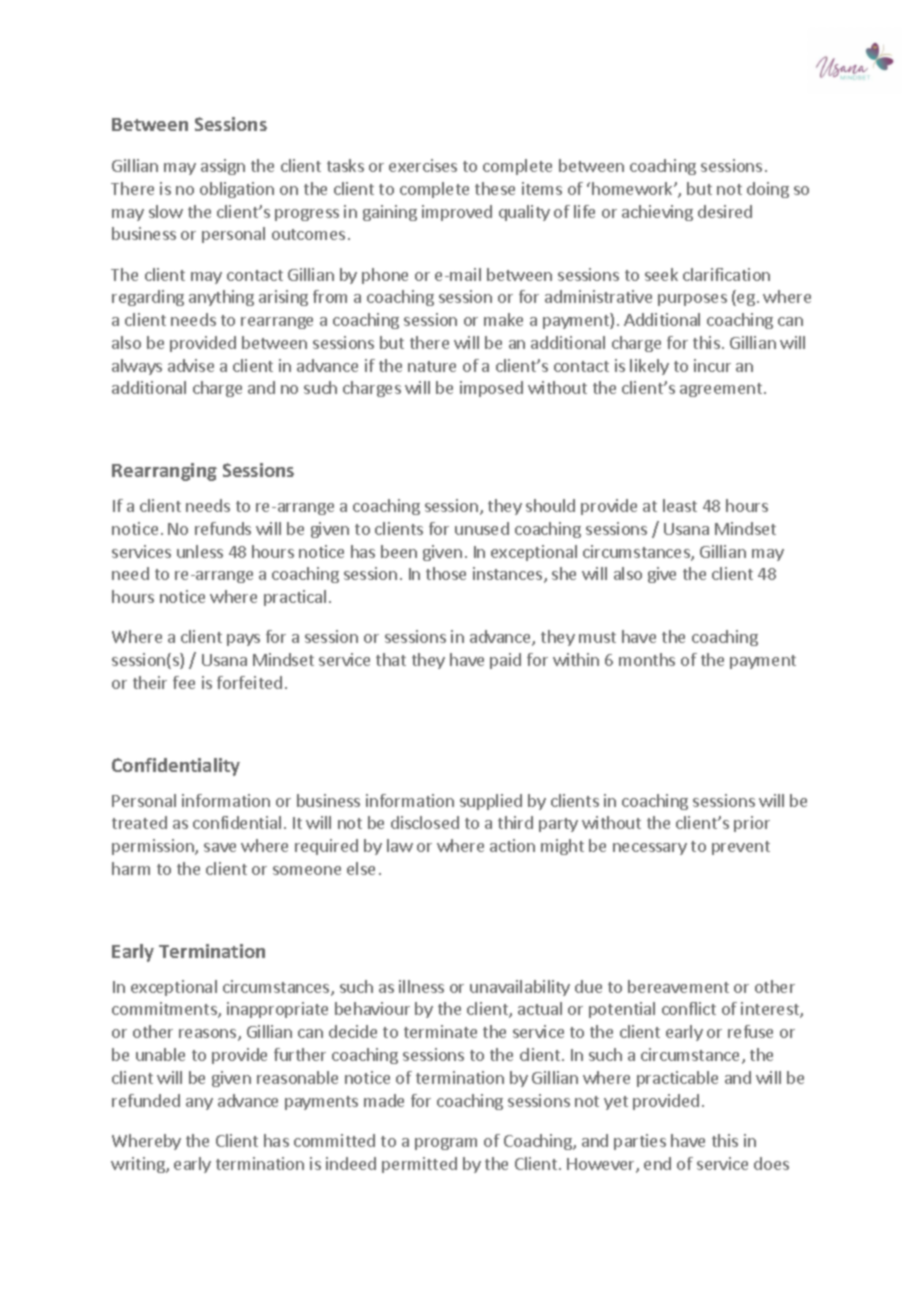 This page has width=924, height=1308. Describe the element at coordinates (457, 213) in the page. I see `improved` at that location.
